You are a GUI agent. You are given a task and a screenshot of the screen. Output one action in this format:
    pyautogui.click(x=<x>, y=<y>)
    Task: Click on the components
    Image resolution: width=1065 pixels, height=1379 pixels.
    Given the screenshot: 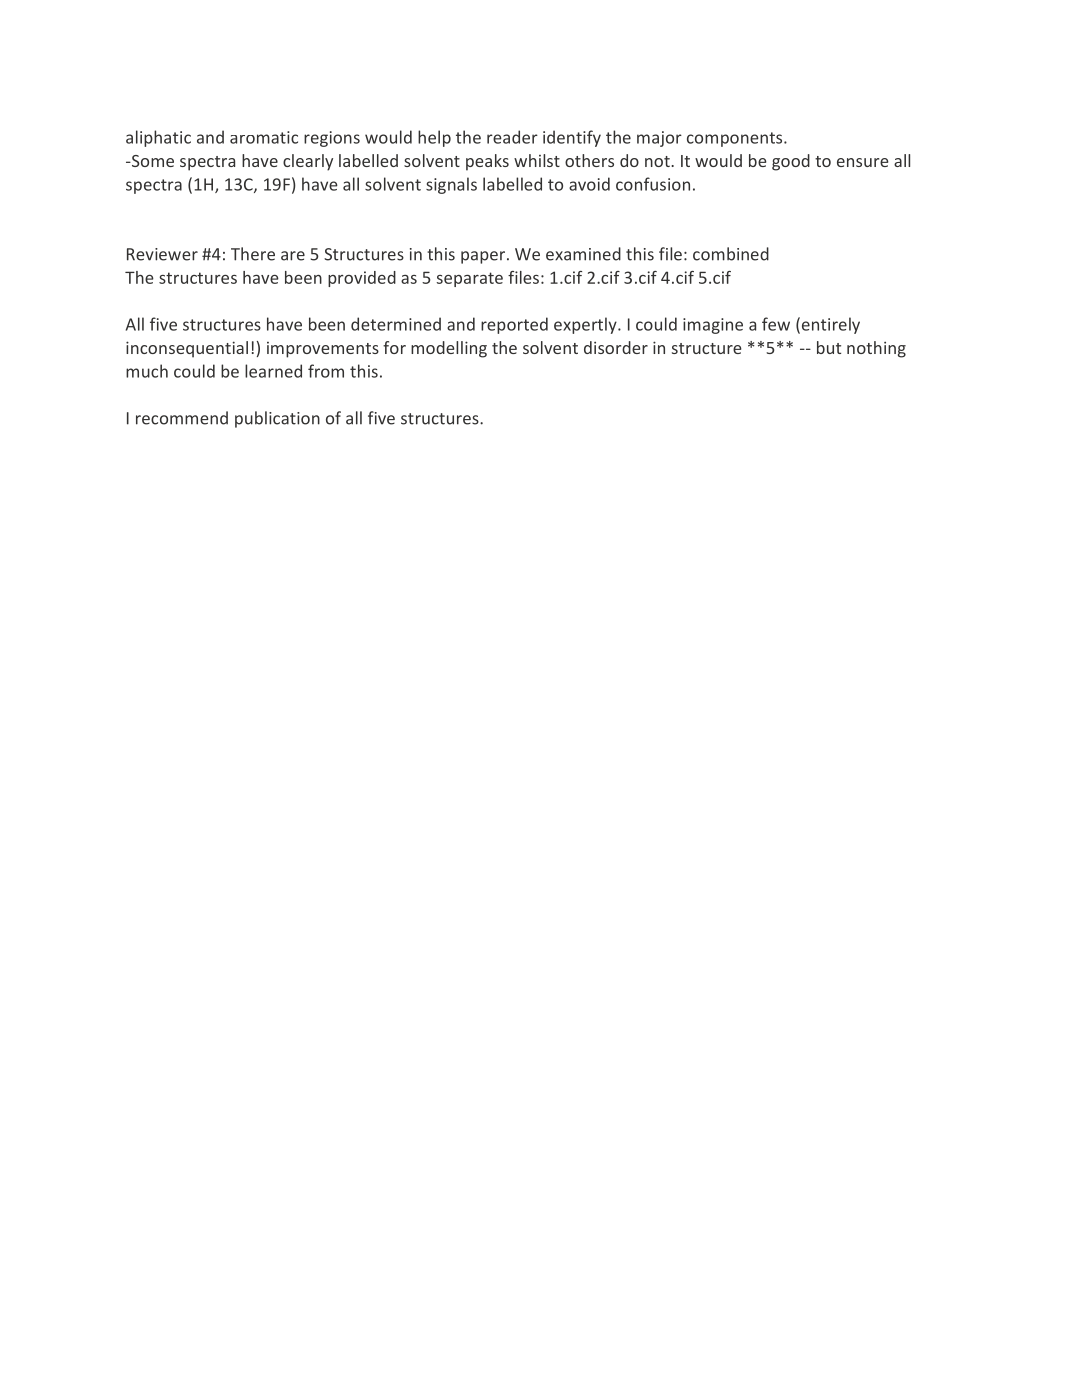 What is the action you would take?
    pyautogui.click(x=736, y=139)
